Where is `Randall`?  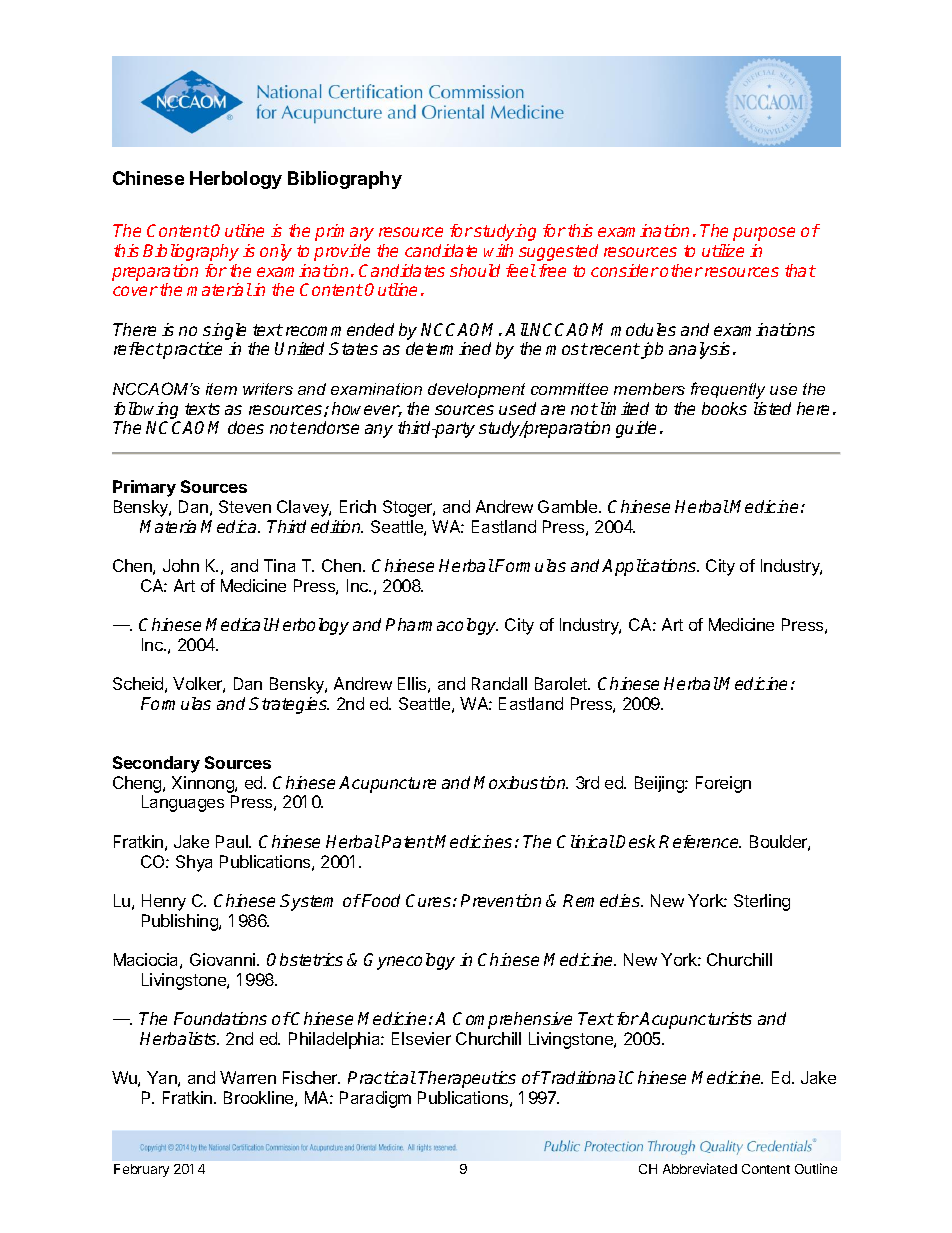 Randall is located at coordinates (499, 683).
